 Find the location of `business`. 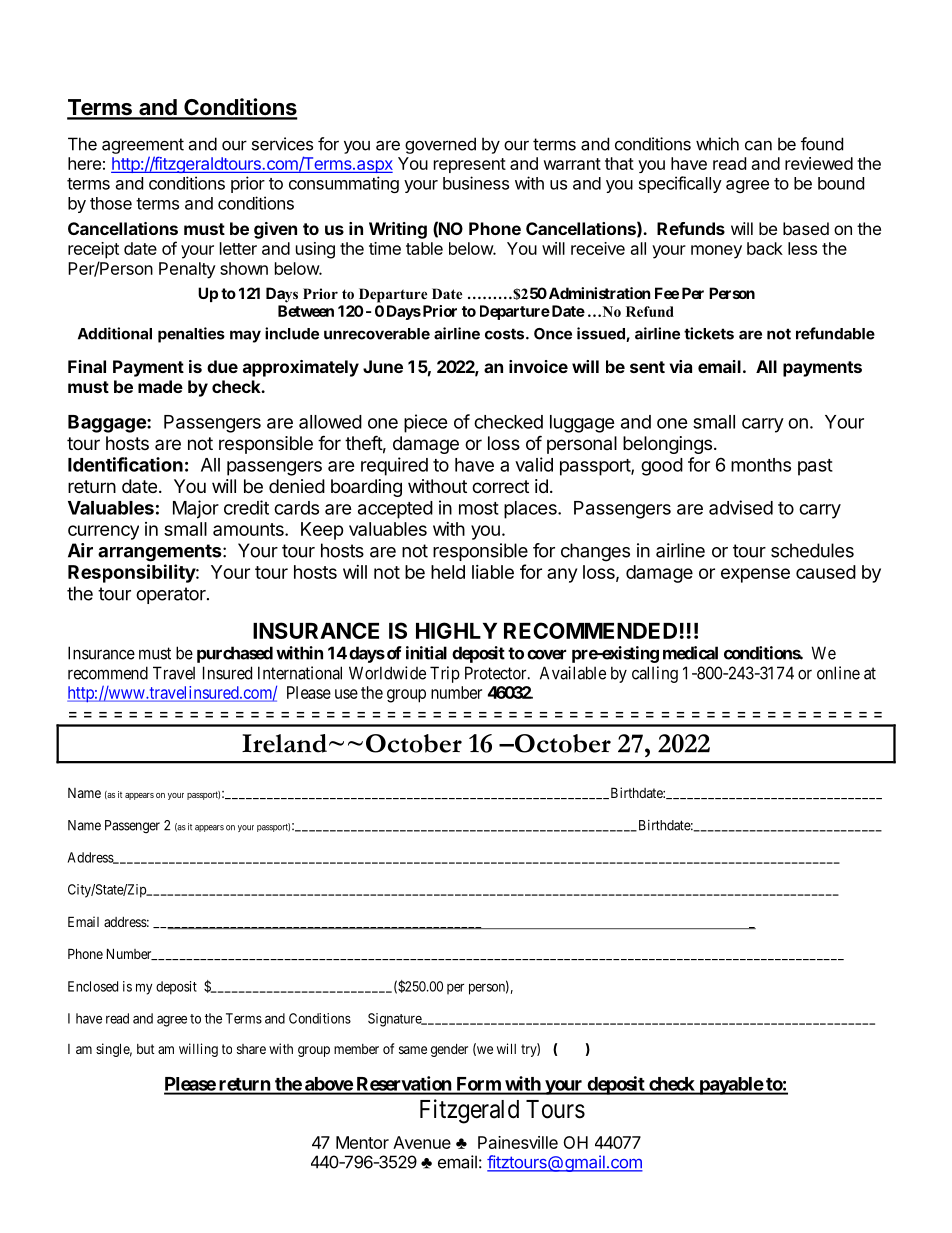

business is located at coordinates (476, 183).
